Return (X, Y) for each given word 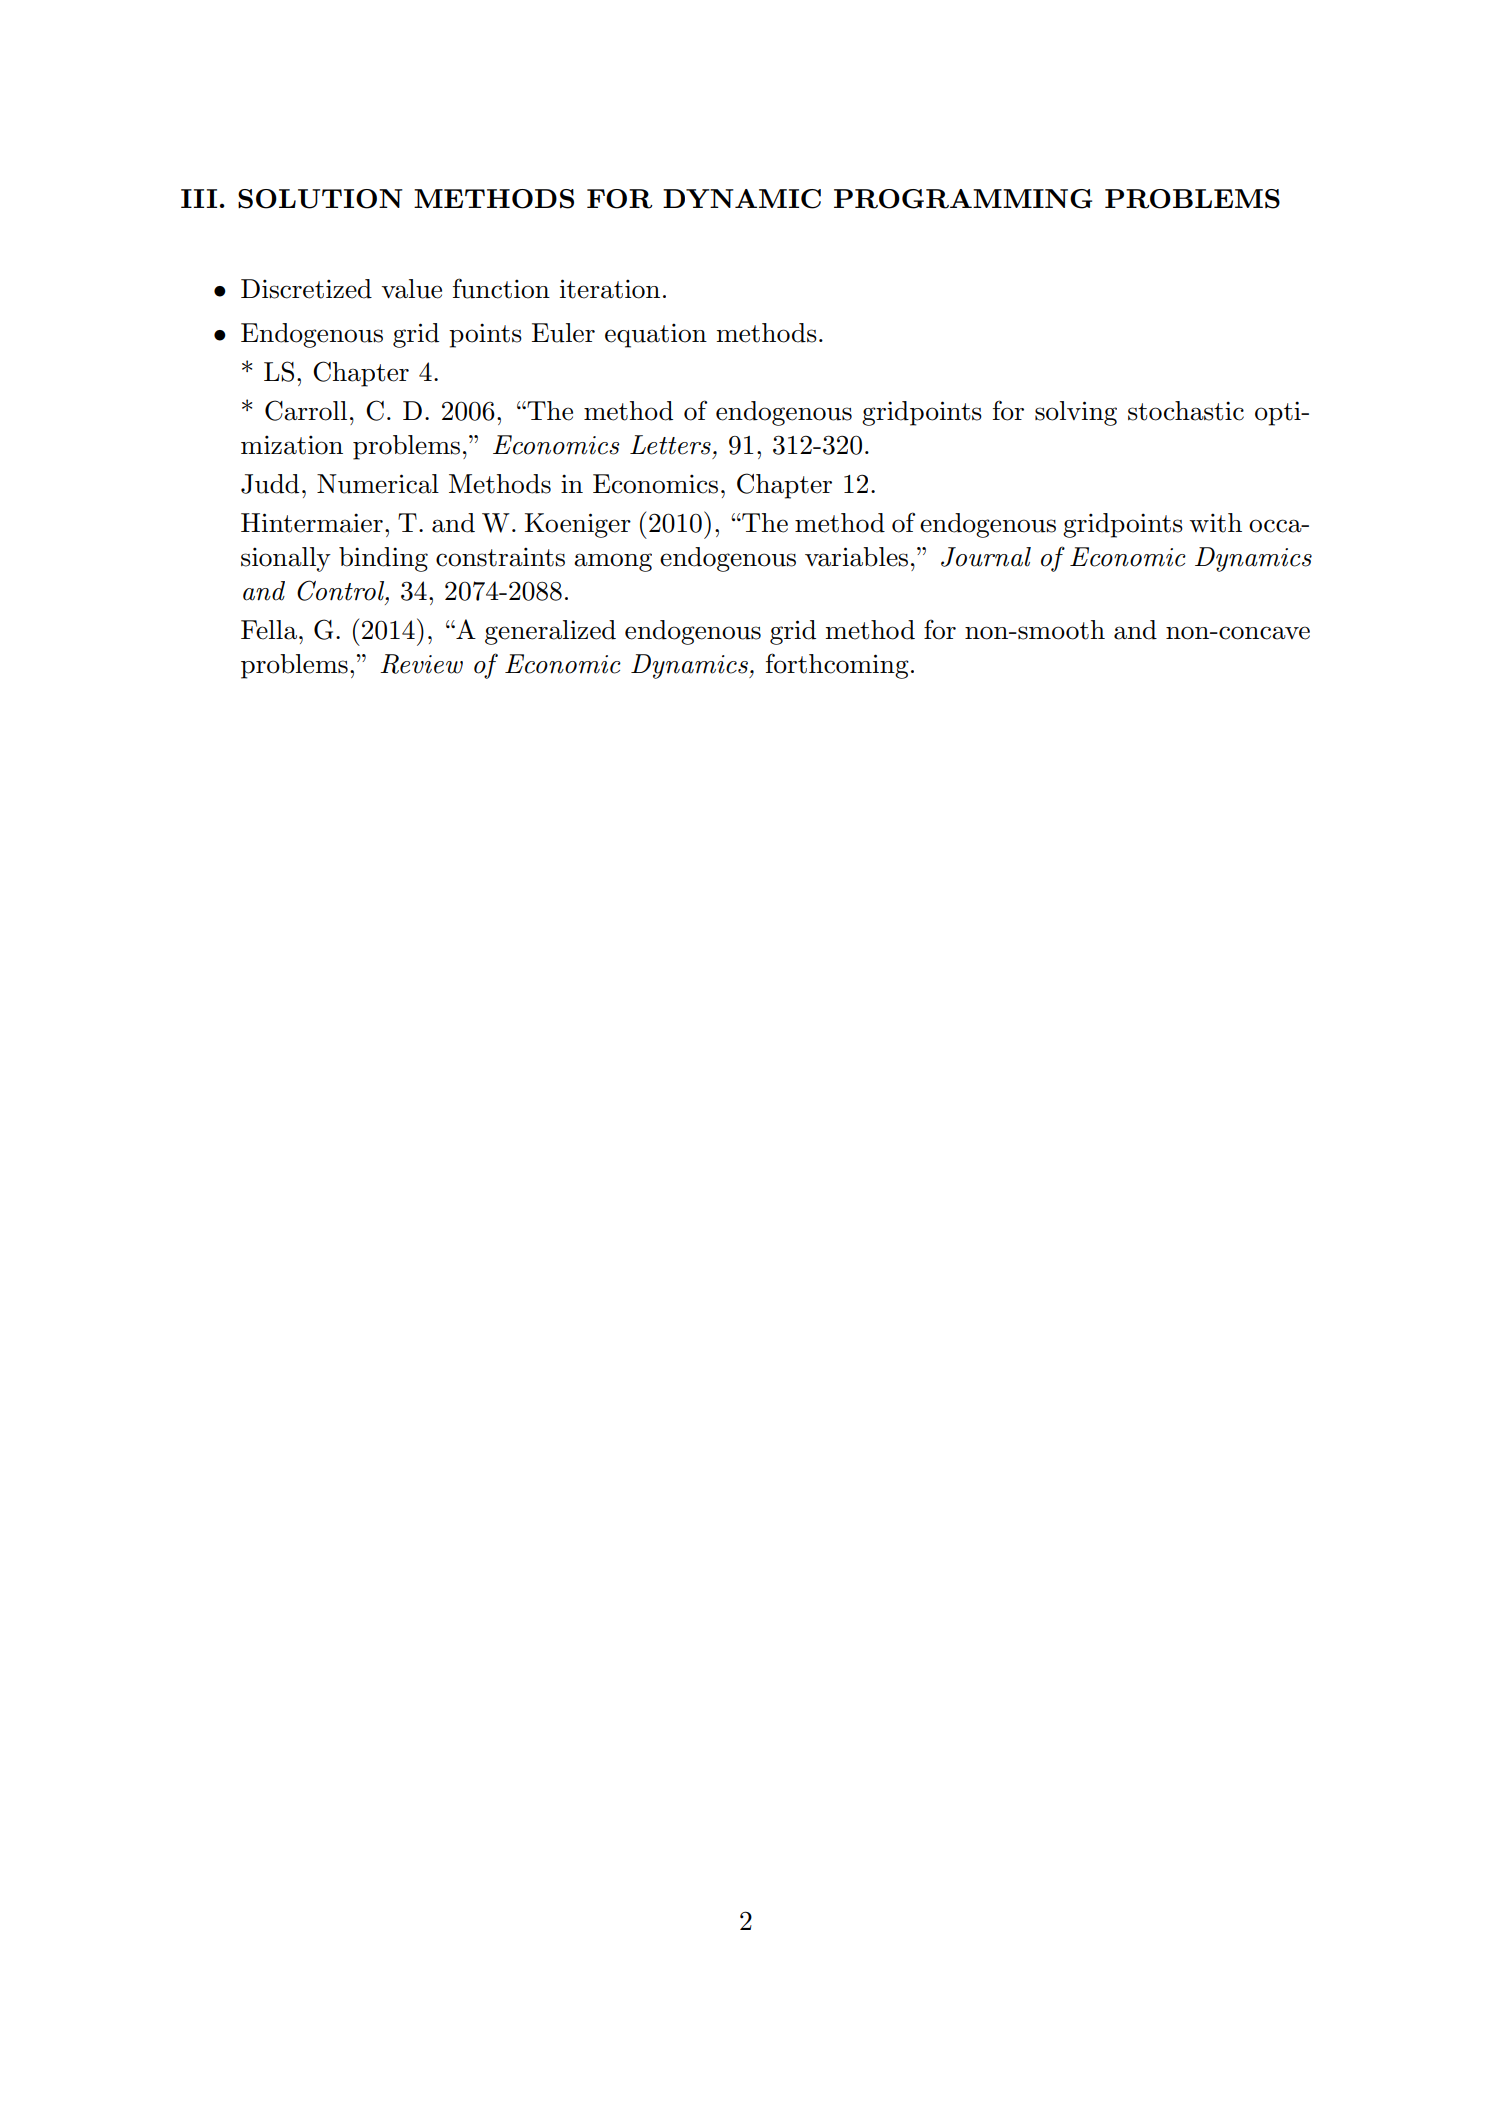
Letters (670, 445)
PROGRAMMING (963, 199)
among (613, 562)
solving (1076, 413)
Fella (269, 630)
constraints (500, 557)
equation (656, 335)
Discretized (306, 289)
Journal (986, 557)
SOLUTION (320, 199)
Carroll (306, 410)
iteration (610, 289)
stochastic (1186, 411)
